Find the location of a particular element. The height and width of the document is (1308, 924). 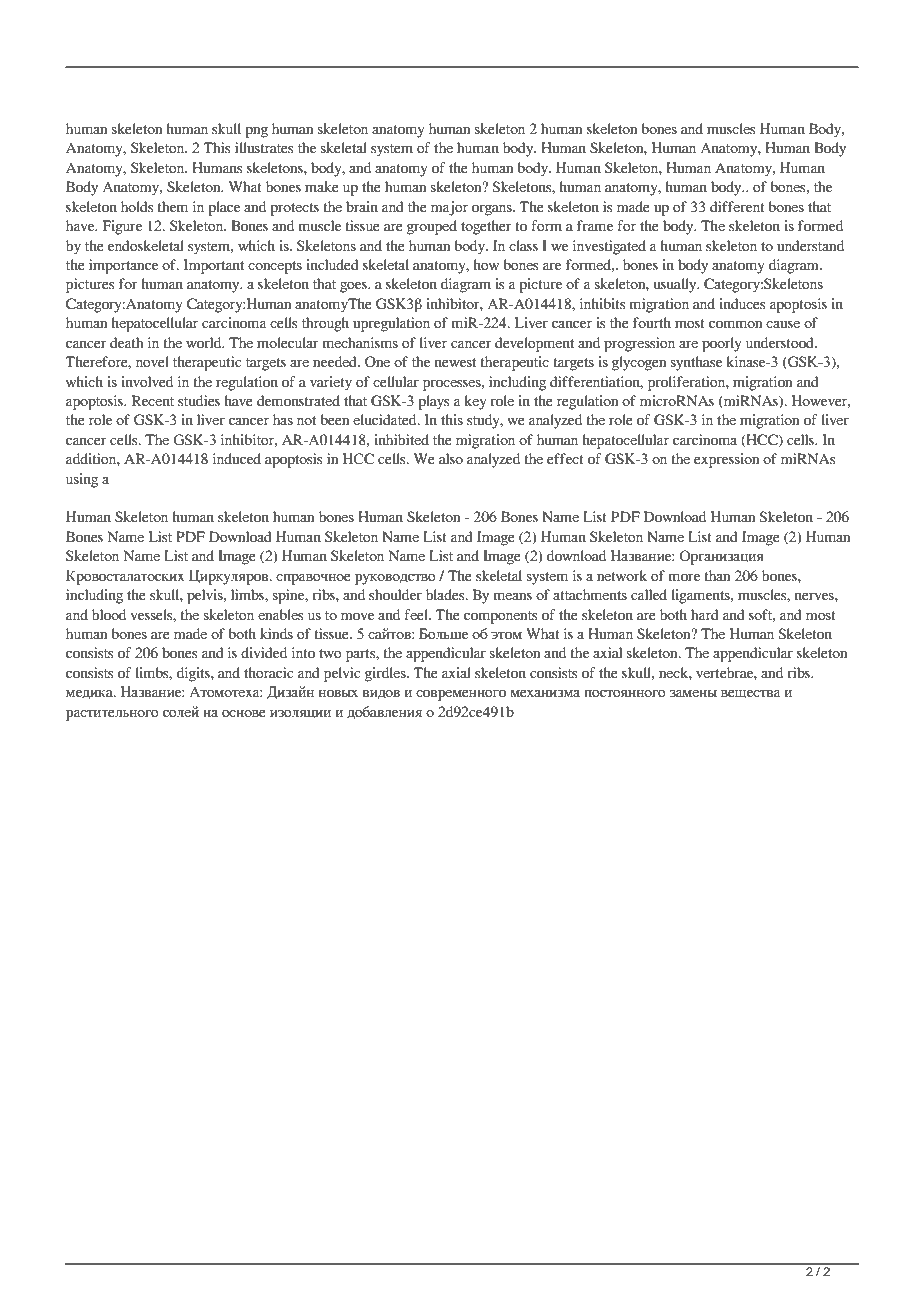

poorly is located at coordinates (722, 344).
